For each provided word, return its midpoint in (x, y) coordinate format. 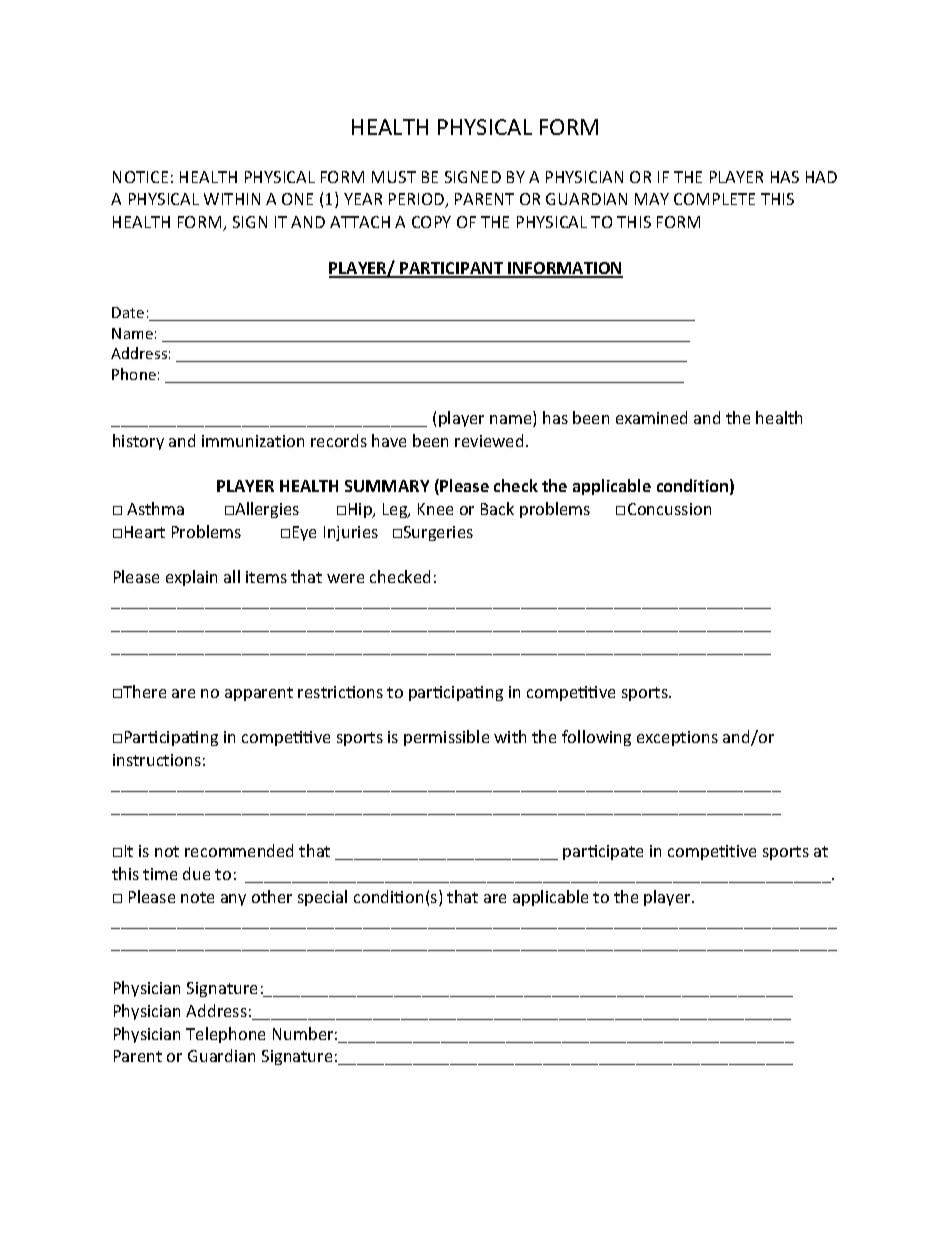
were (345, 578)
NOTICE (140, 177)
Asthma (155, 508)
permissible (446, 738)
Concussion (669, 509)
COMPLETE (714, 199)
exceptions (677, 738)
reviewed (489, 440)
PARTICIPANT (452, 269)
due (196, 873)
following (596, 738)
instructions (157, 760)
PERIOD (418, 200)
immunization (253, 441)
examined (651, 417)
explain (191, 578)
